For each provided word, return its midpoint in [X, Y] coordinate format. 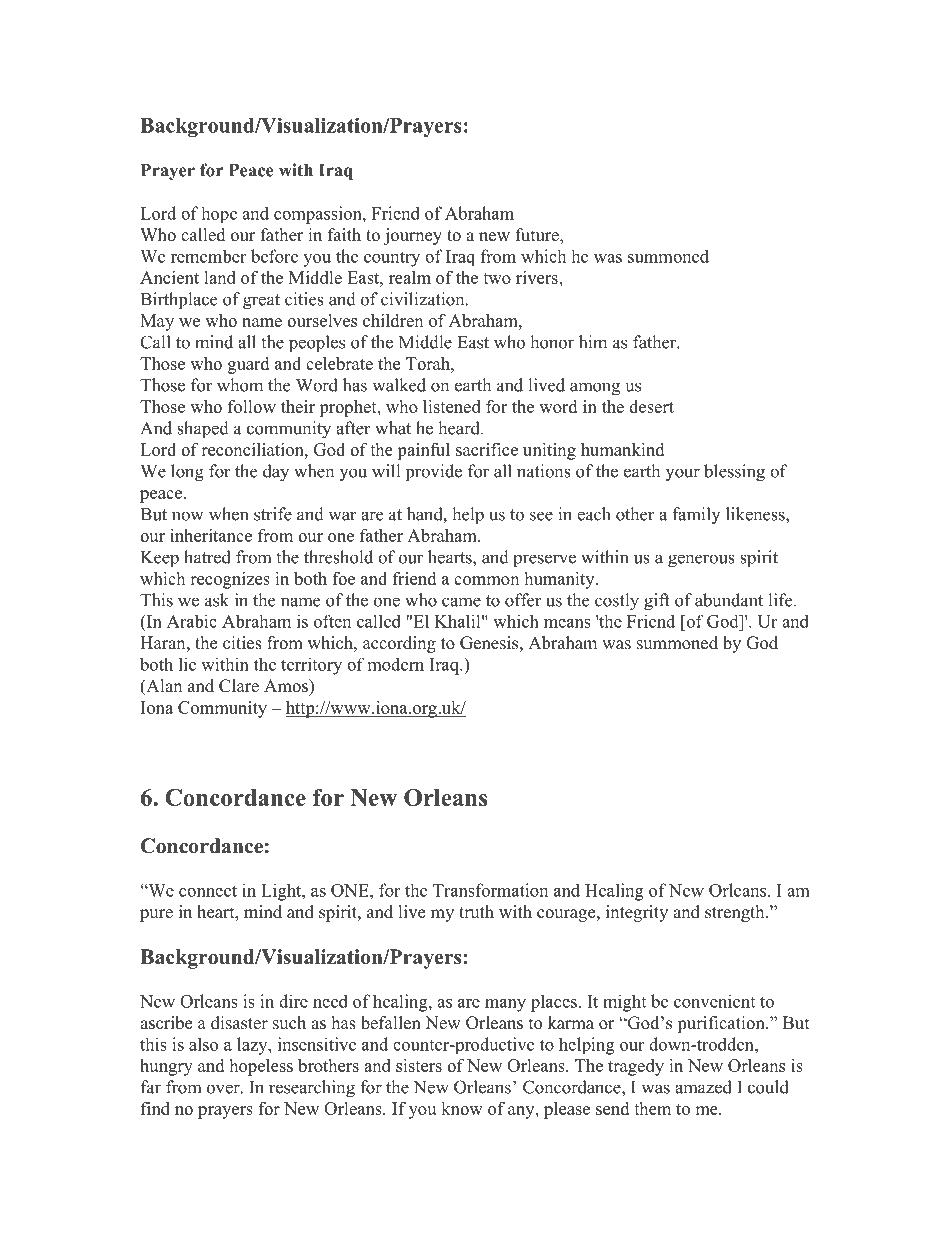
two [497, 278]
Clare [239, 686]
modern [396, 664]
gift [657, 602]
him [593, 342]
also [203, 1044]
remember [208, 256]
